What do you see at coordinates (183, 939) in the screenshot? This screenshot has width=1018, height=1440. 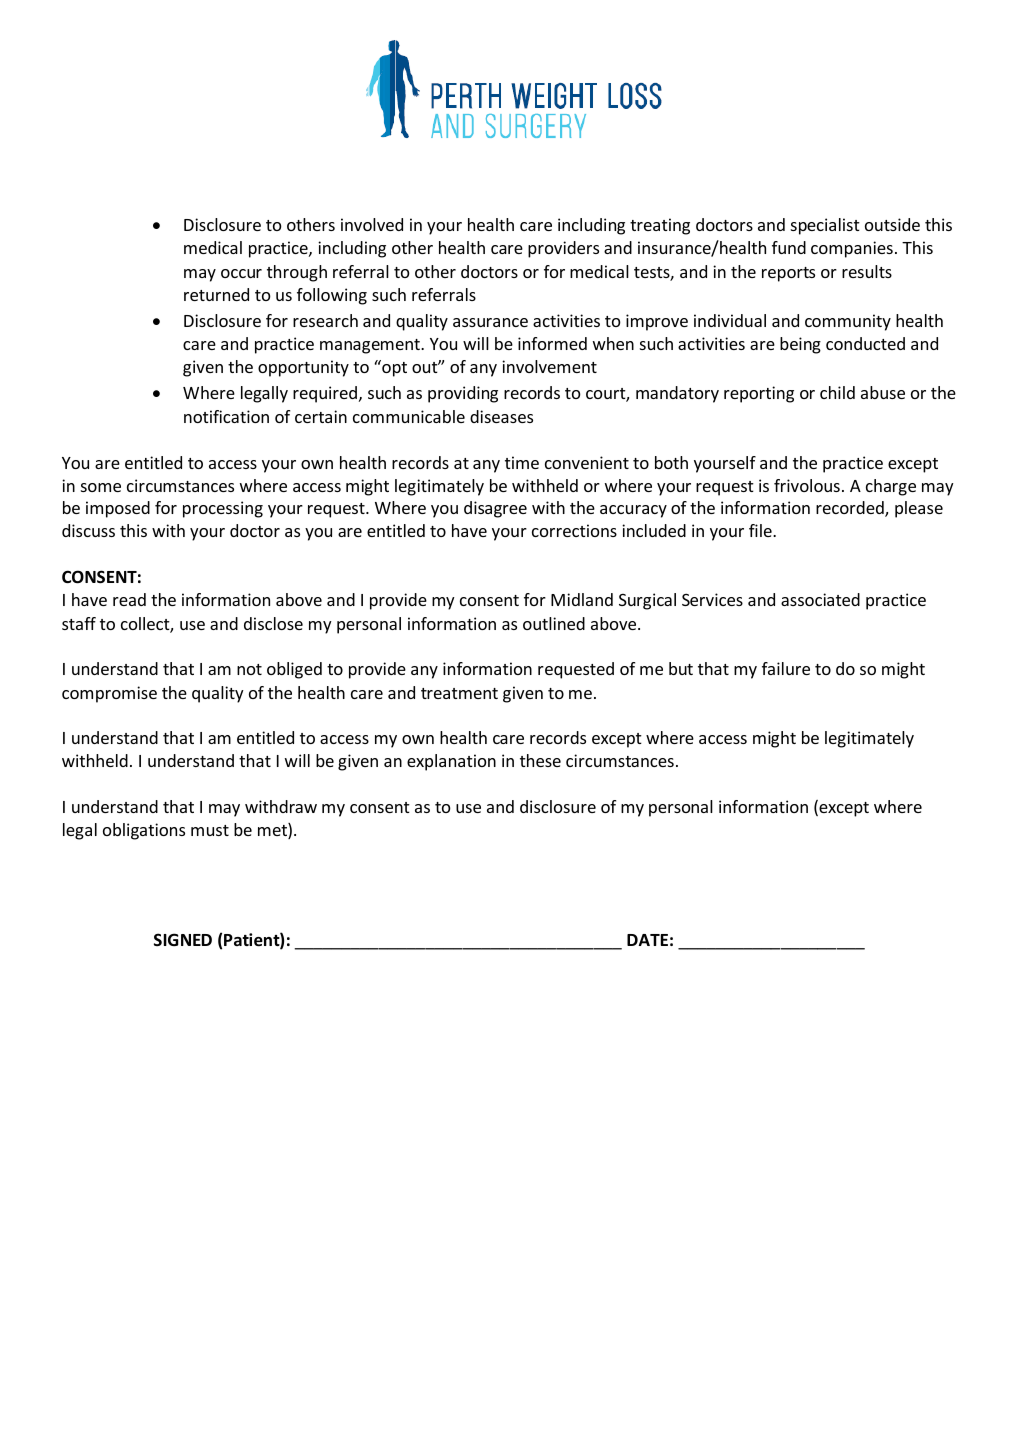 I see `SIGNED` at bounding box center [183, 939].
